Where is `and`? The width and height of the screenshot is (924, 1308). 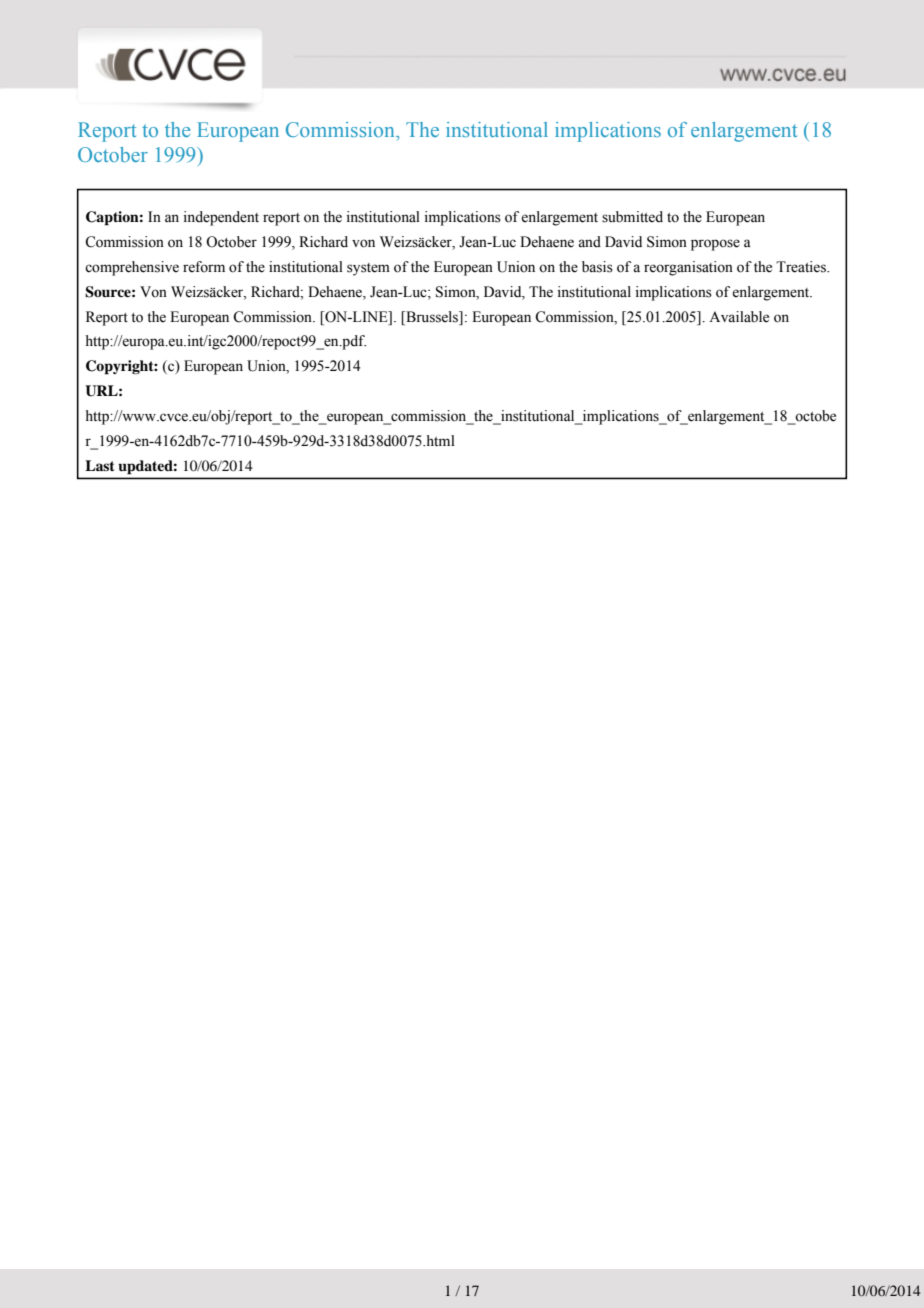
and is located at coordinates (589, 242).
